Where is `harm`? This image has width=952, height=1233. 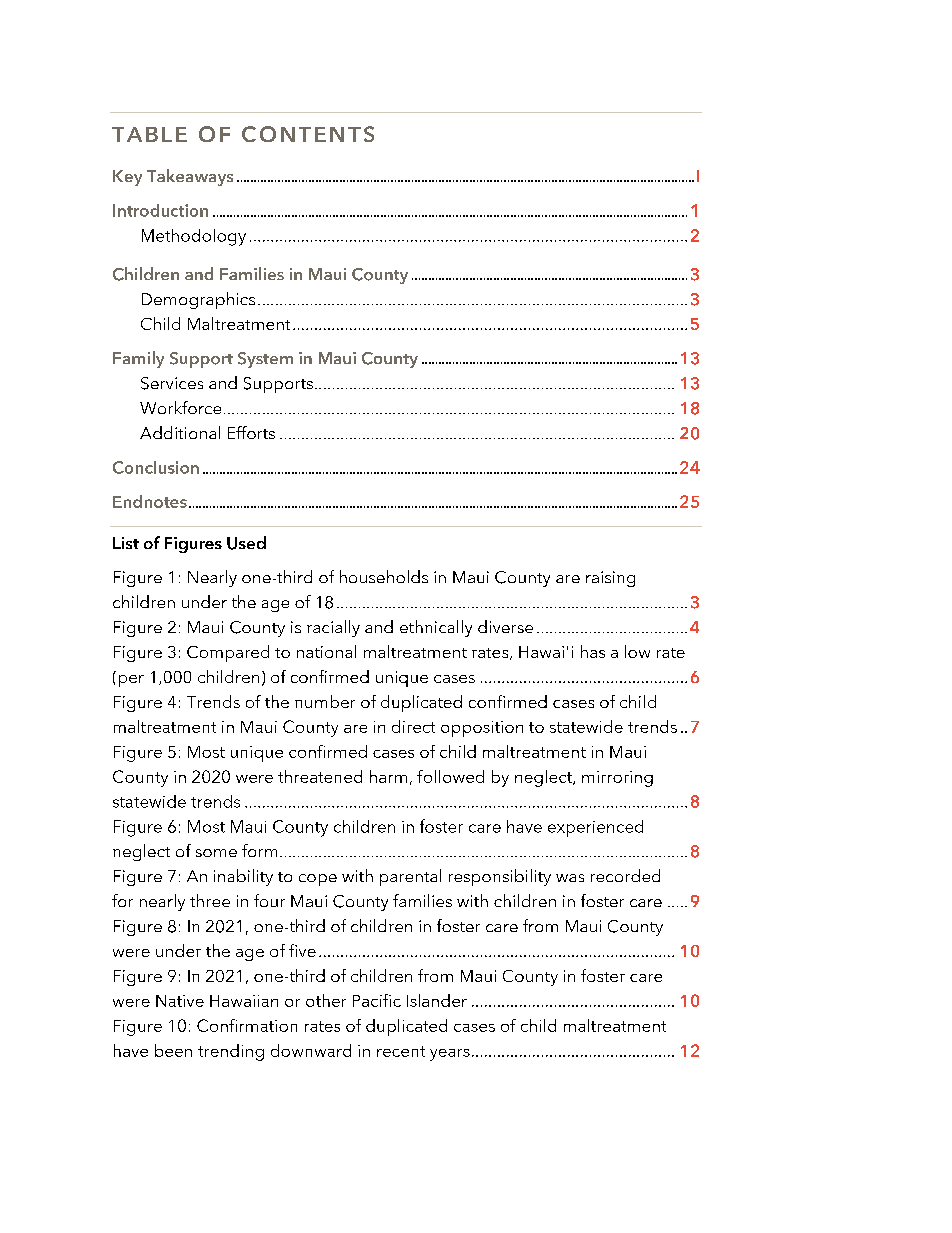 harm is located at coordinates (388, 776).
